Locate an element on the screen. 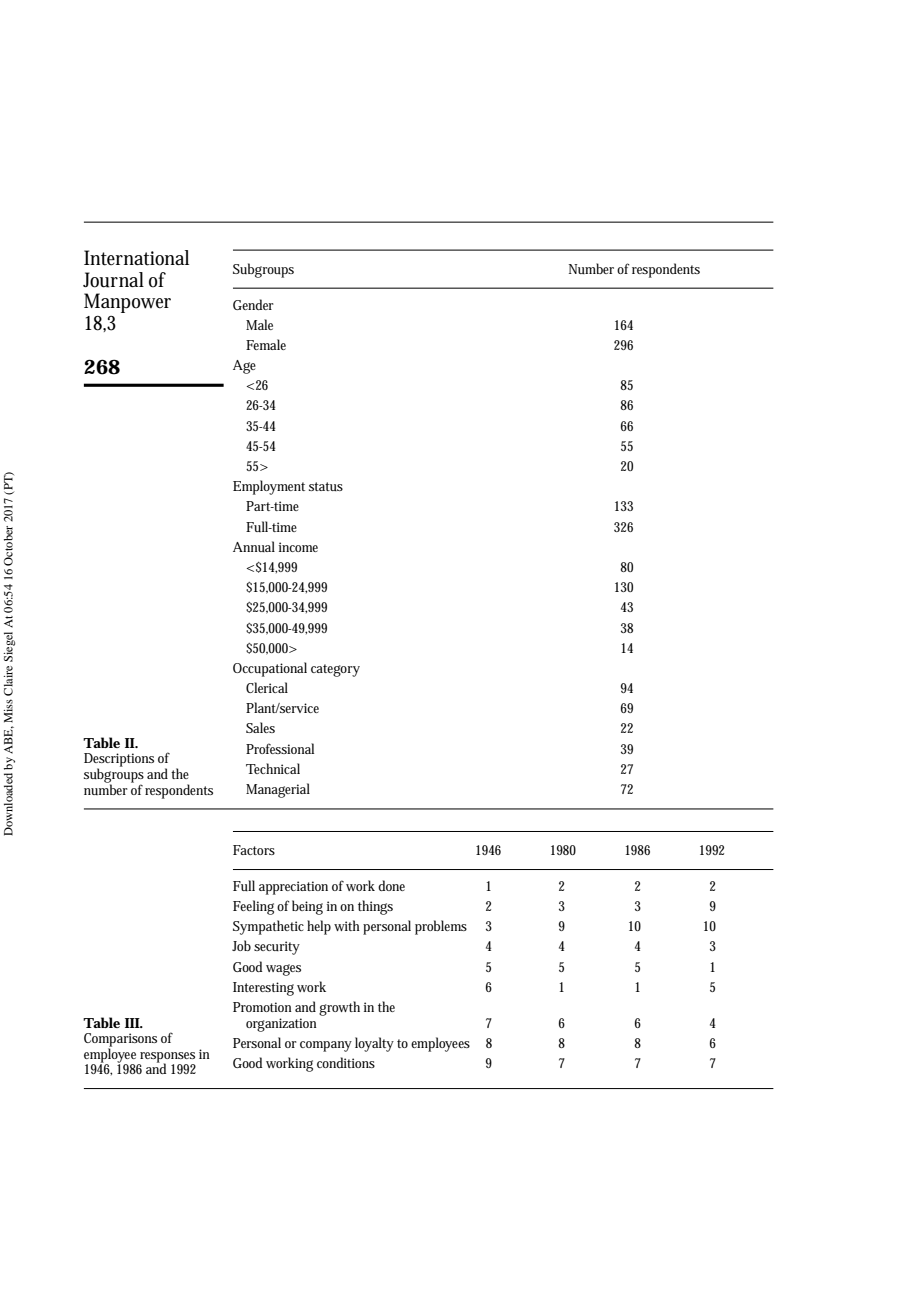  Descriptions is located at coordinates (119, 761).
